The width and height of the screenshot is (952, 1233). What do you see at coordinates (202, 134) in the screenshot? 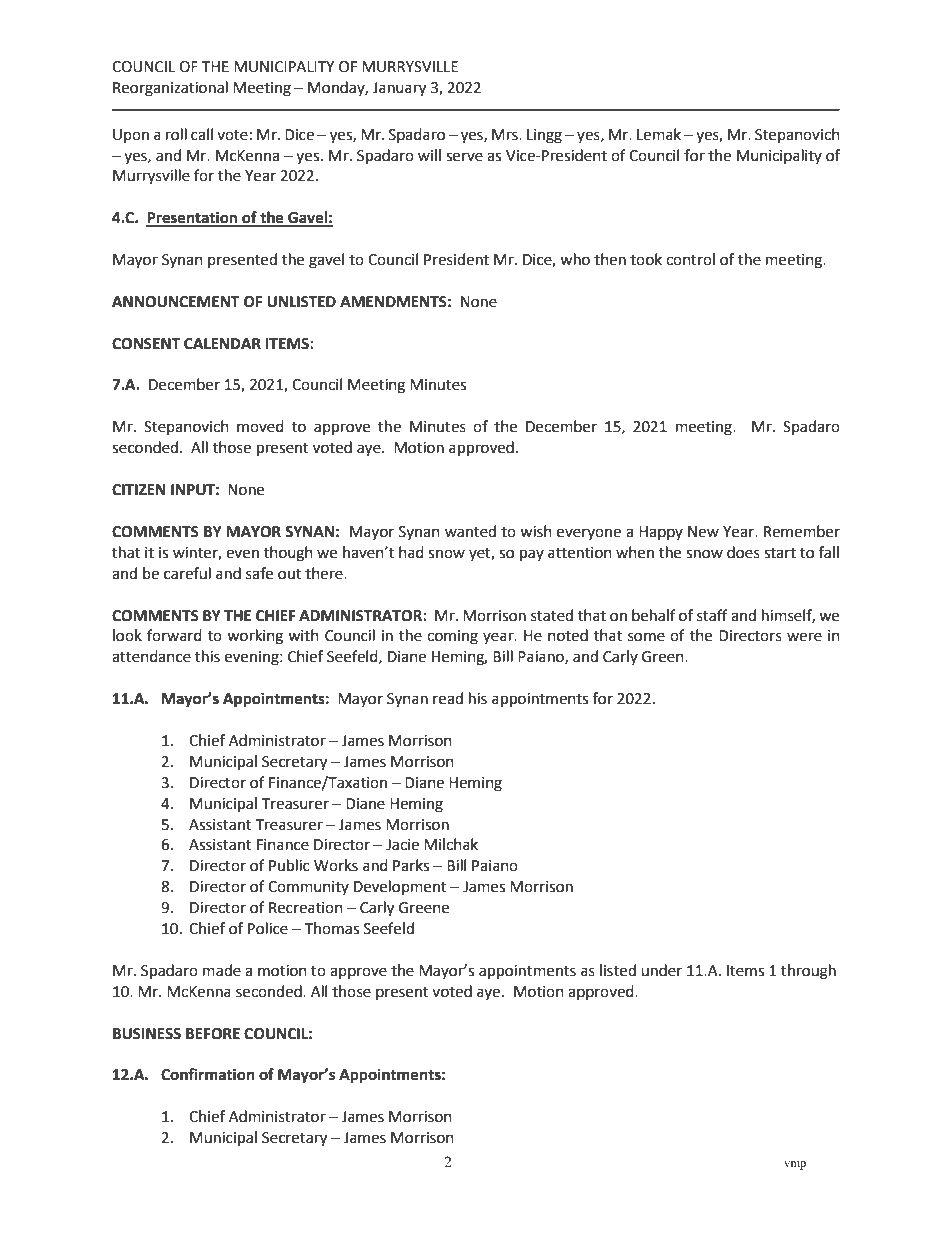
I see `call` at bounding box center [202, 134].
